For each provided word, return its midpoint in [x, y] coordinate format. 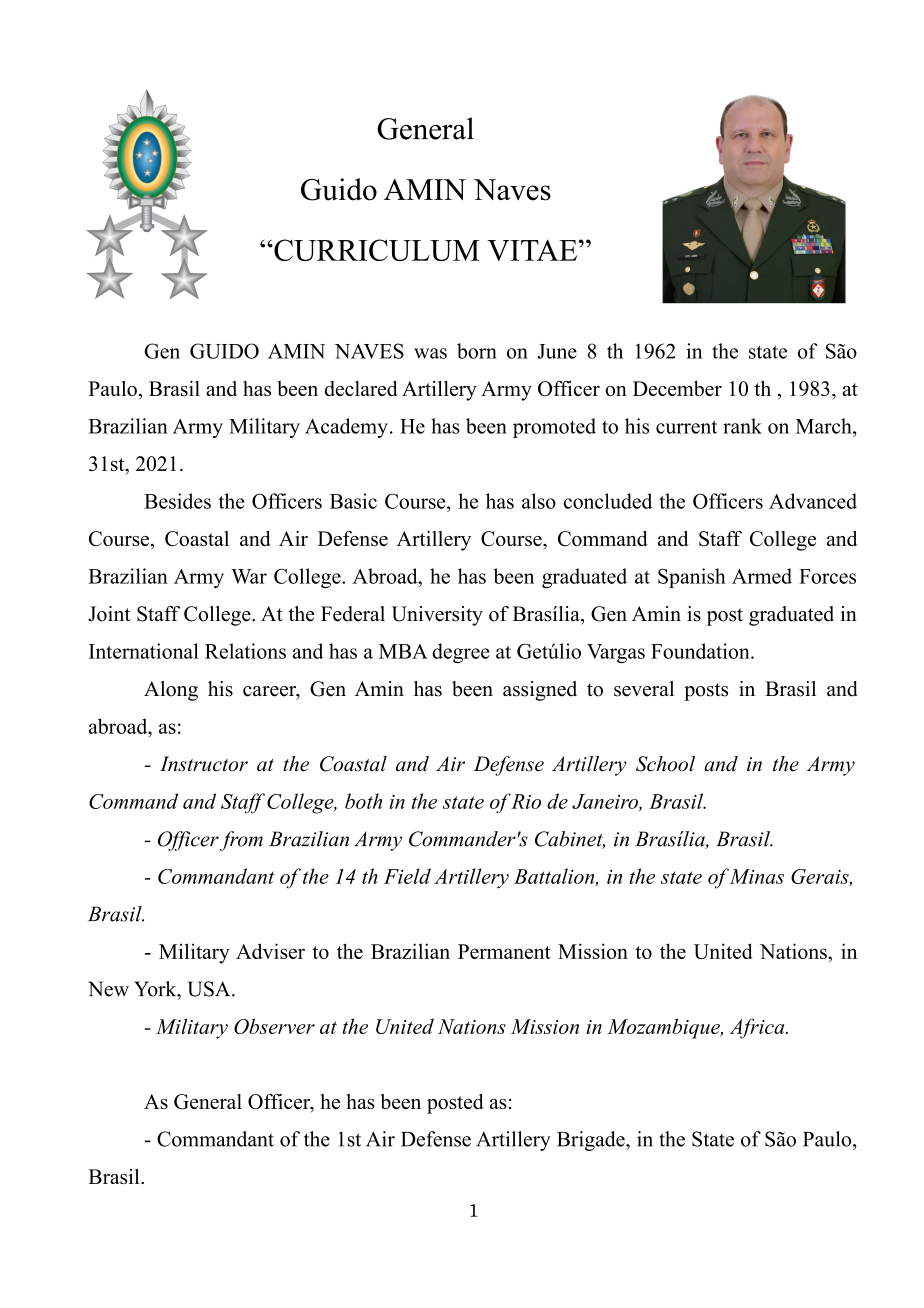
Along [171, 691]
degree [460, 653]
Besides [177, 501]
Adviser [270, 951]
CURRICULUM [376, 250]
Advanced [813, 501]
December [677, 388]
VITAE [533, 250]
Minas [756, 876]
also [539, 501]
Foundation [701, 651]
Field [407, 876]
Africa [758, 1028]
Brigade [592, 1141]
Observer [274, 1026]
